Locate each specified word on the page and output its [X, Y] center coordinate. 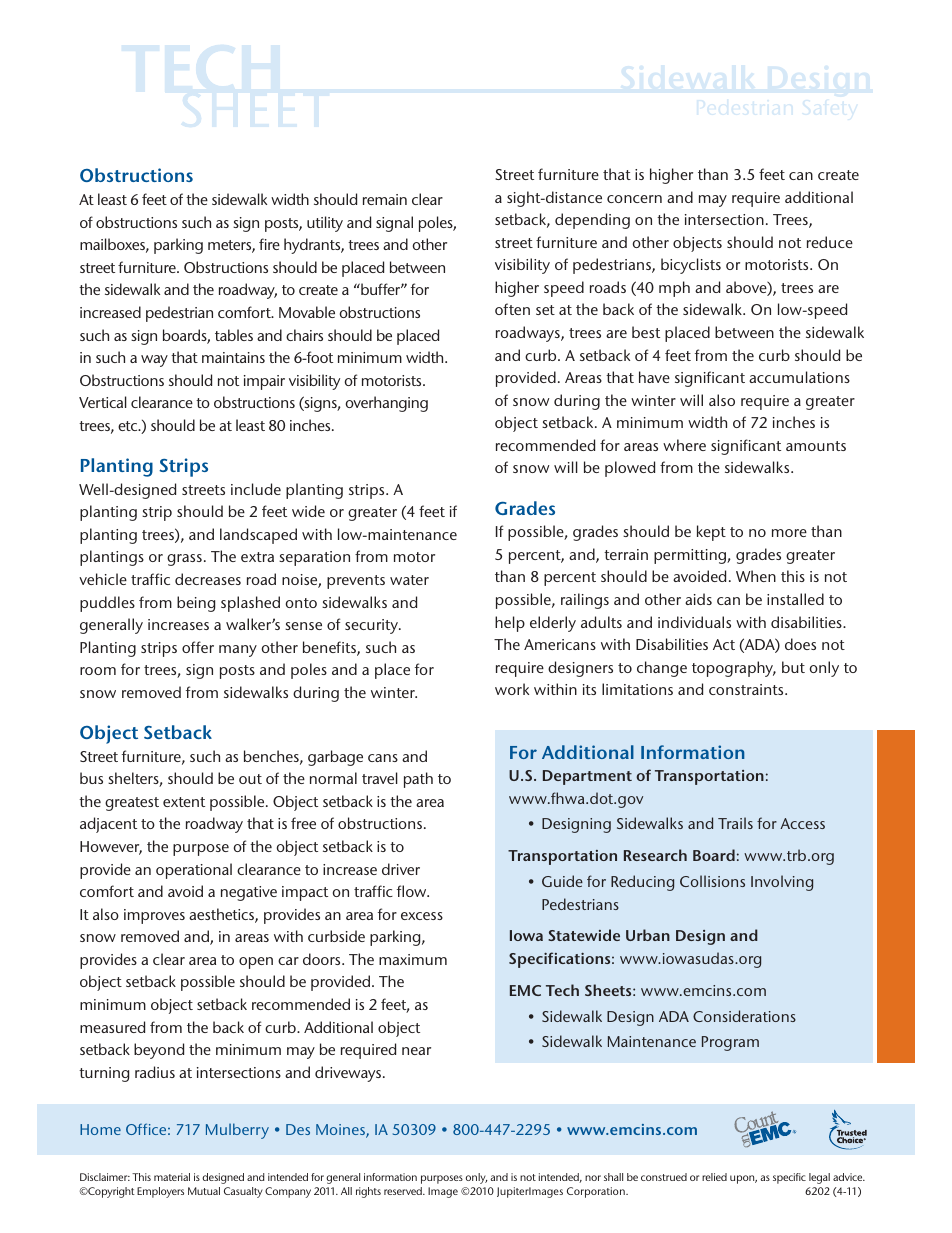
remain [385, 199]
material [172, 1177]
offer [198, 647]
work [512, 689]
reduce [830, 242]
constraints [747, 689]
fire [269, 244]
